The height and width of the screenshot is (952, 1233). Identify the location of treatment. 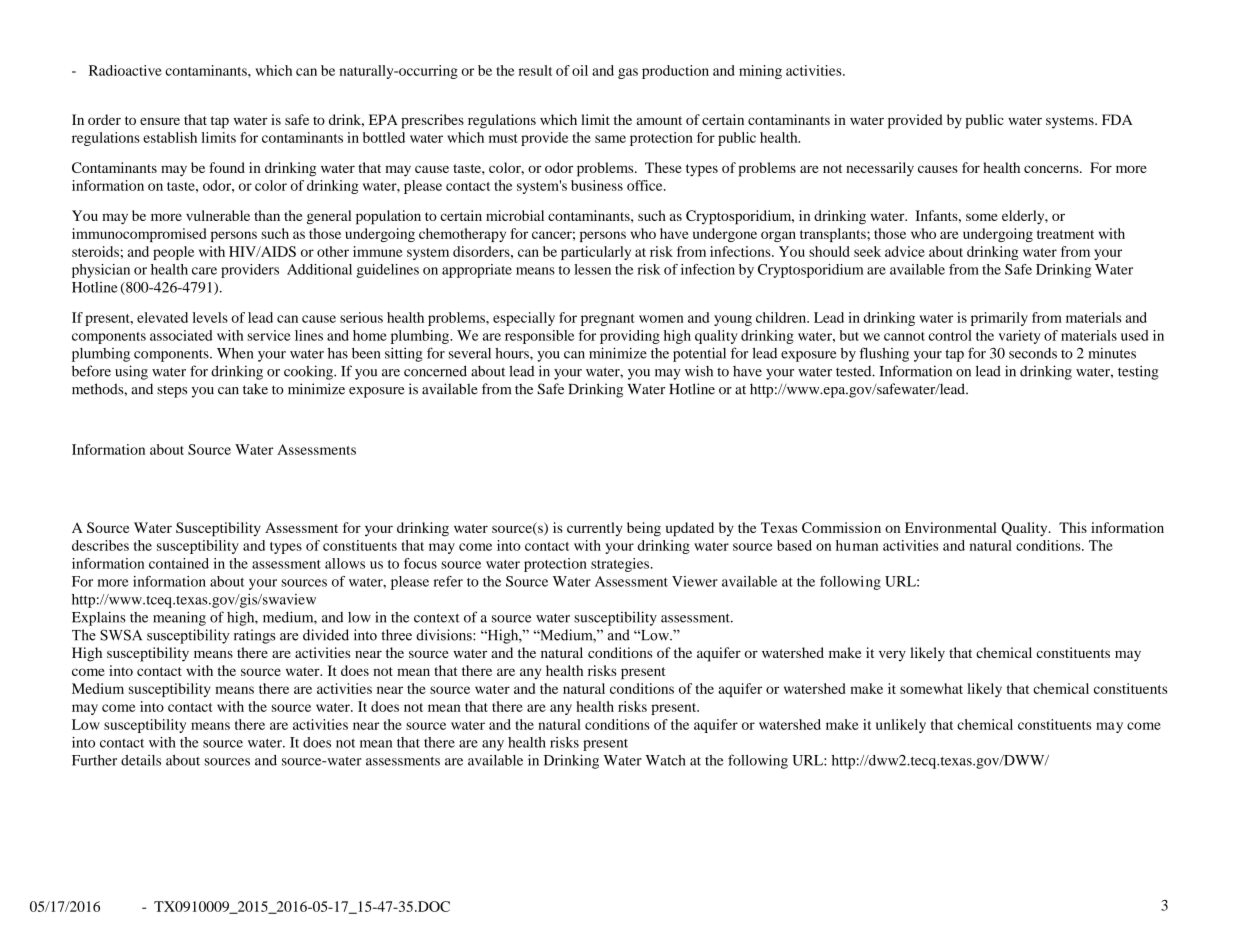
(1065, 234).
